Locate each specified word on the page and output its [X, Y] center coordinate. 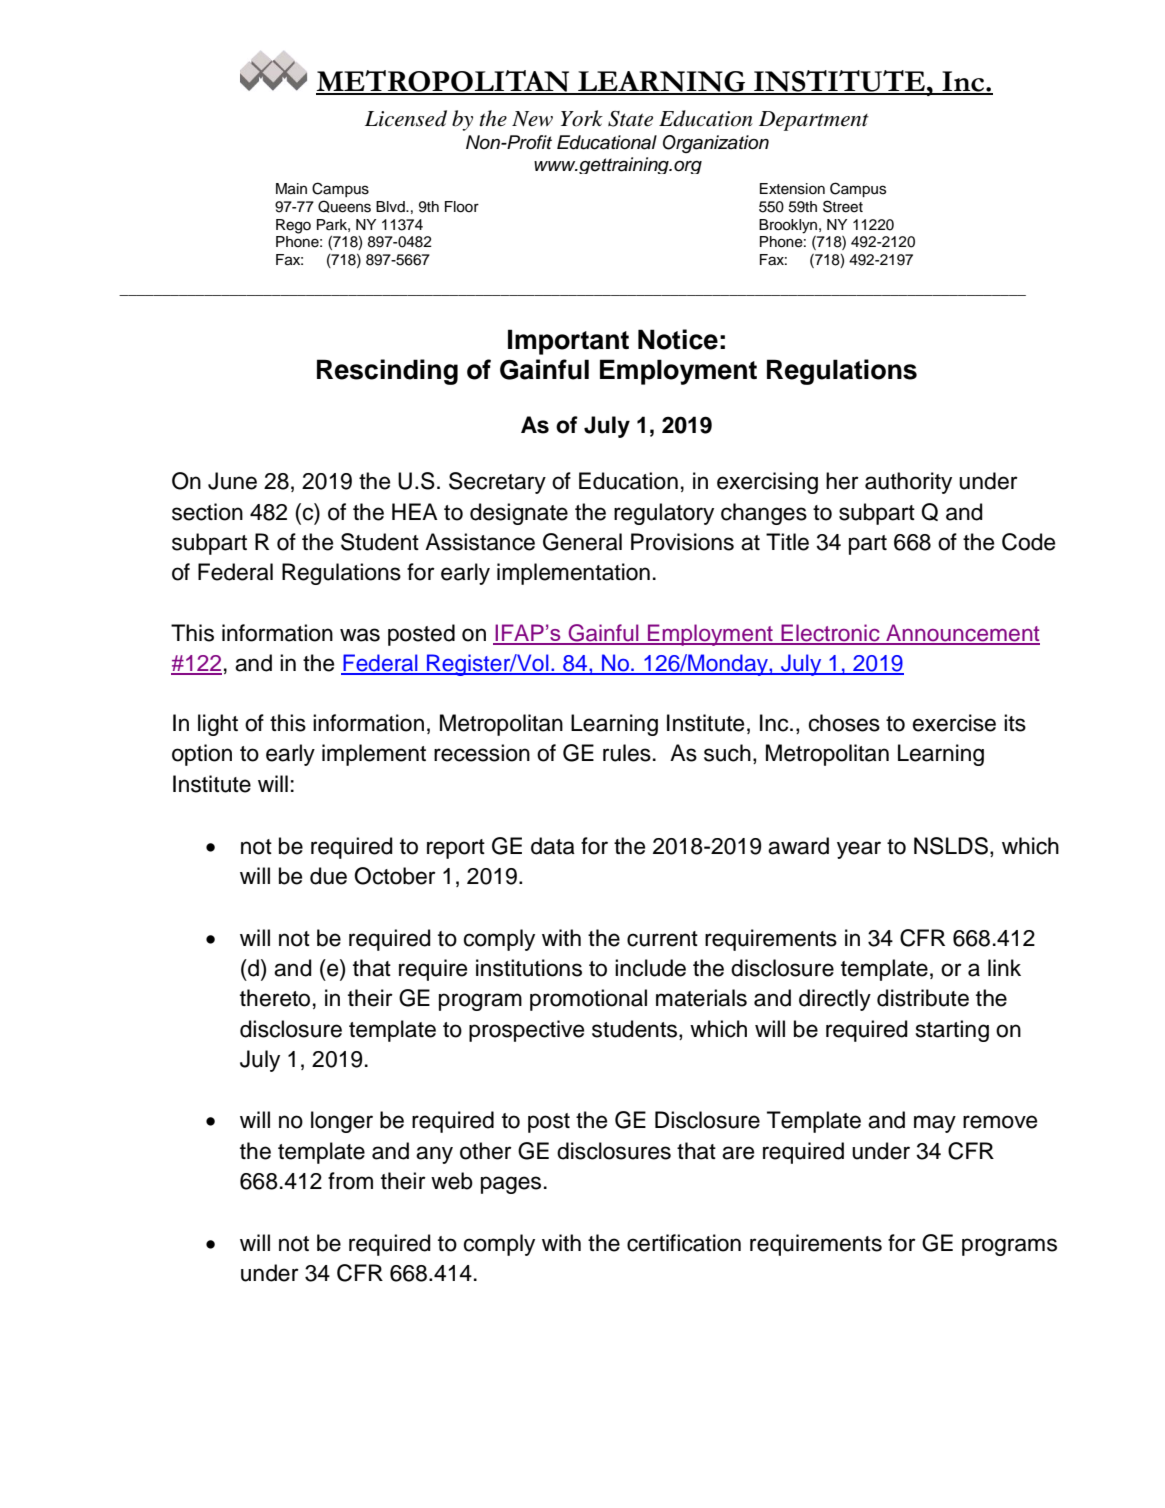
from [350, 1181]
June [232, 481]
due [328, 876]
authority [908, 483]
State [630, 119]
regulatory [664, 514]
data [553, 846]
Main [291, 189]
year [859, 850]
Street [843, 206]
